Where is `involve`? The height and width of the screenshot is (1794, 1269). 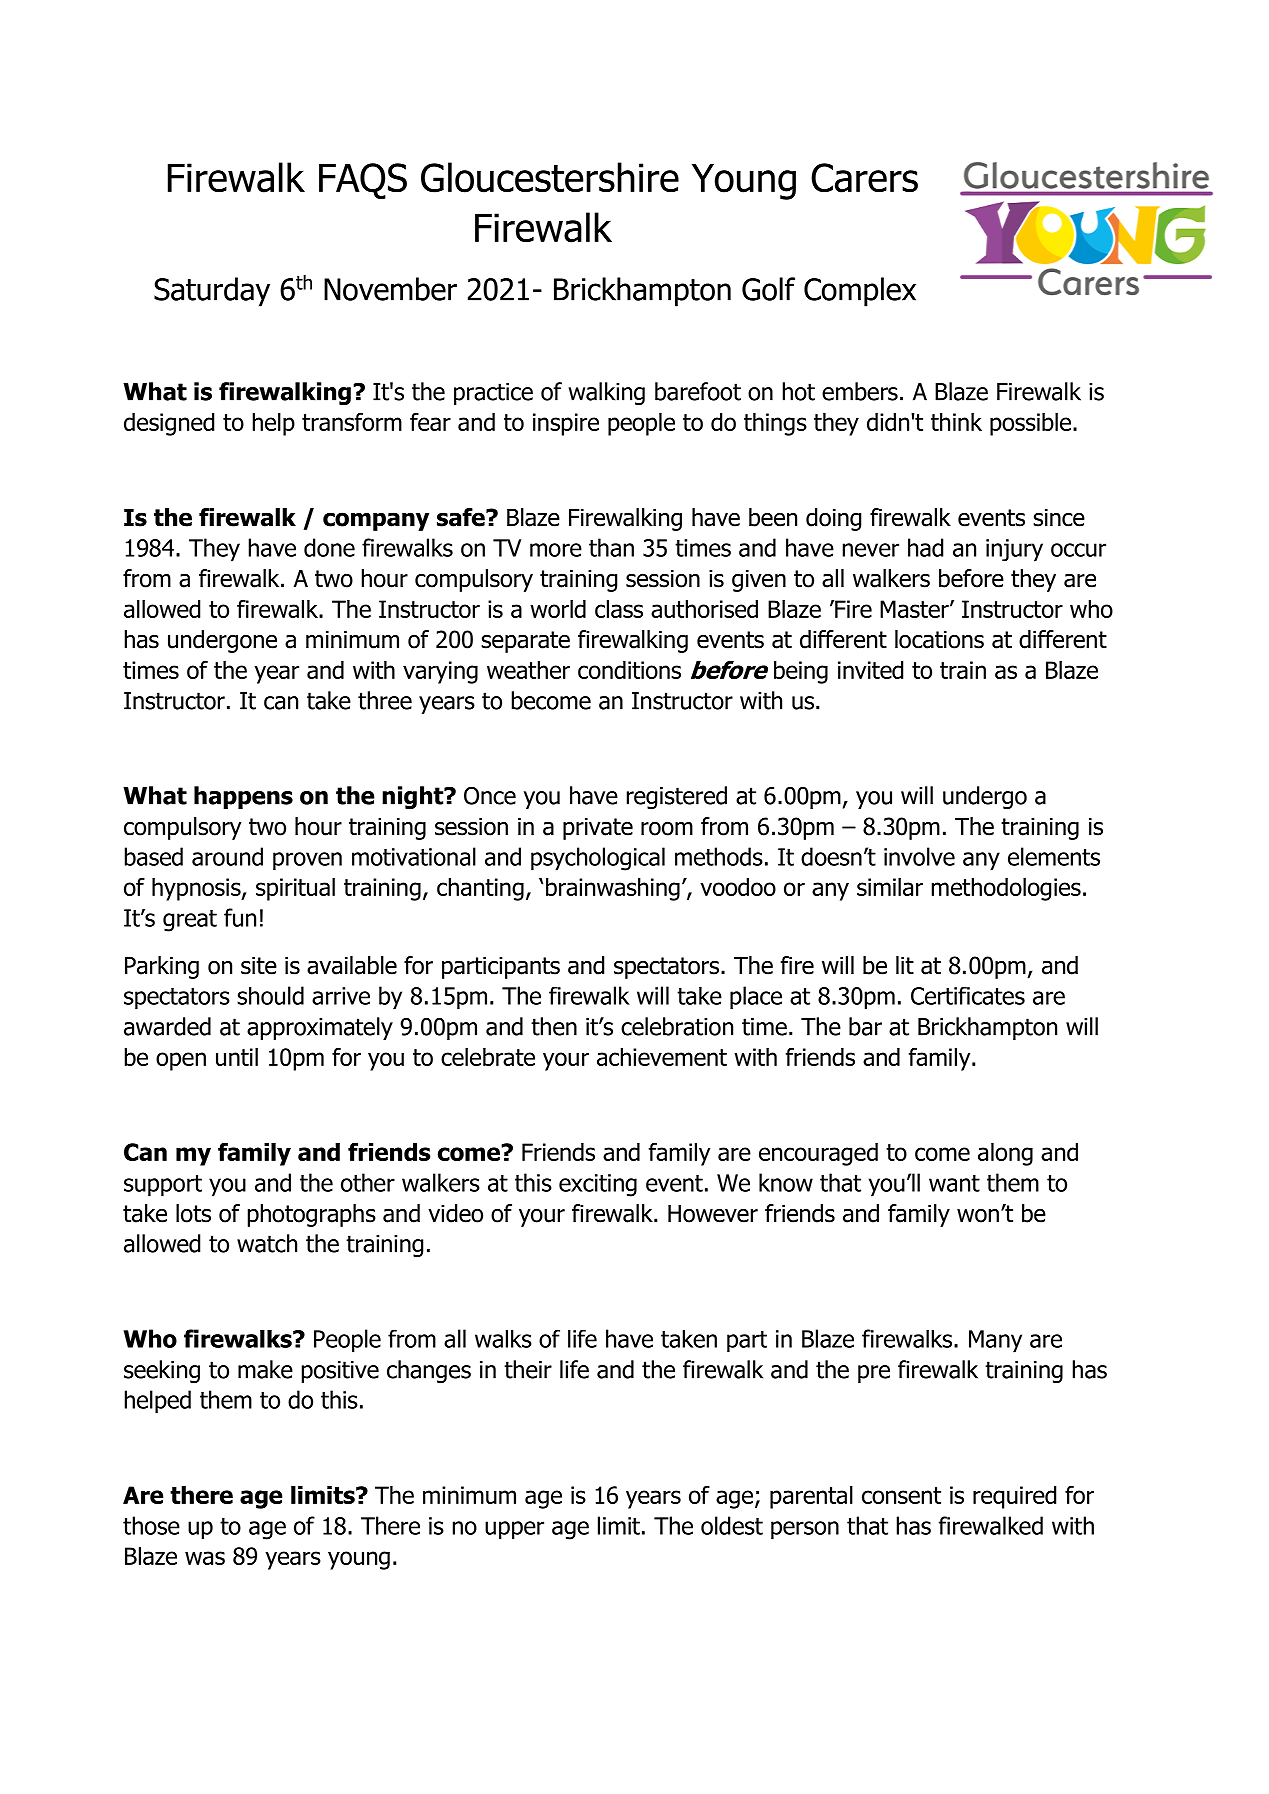
involve is located at coordinates (919, 856).
